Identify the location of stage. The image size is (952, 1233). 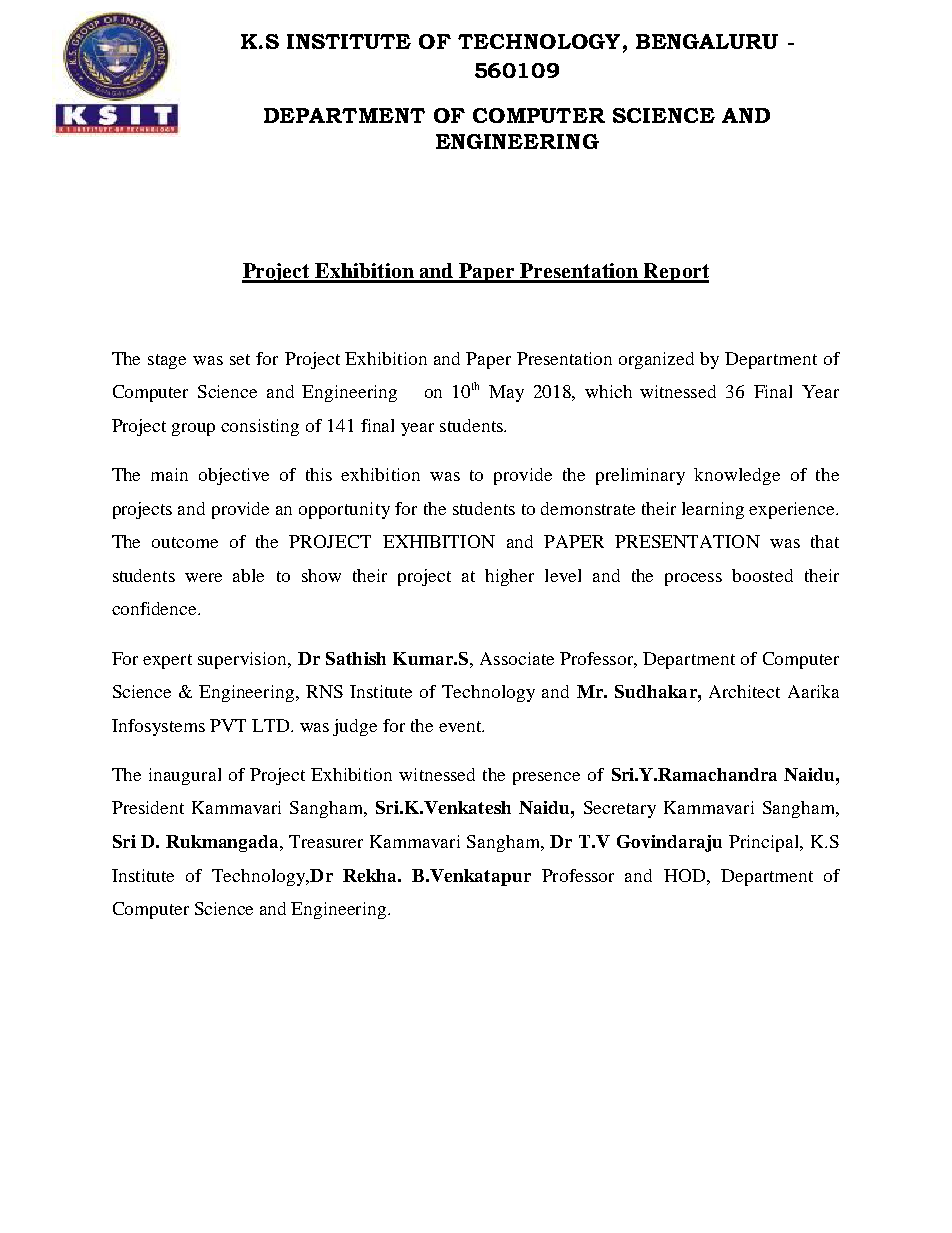
(167, 361).
